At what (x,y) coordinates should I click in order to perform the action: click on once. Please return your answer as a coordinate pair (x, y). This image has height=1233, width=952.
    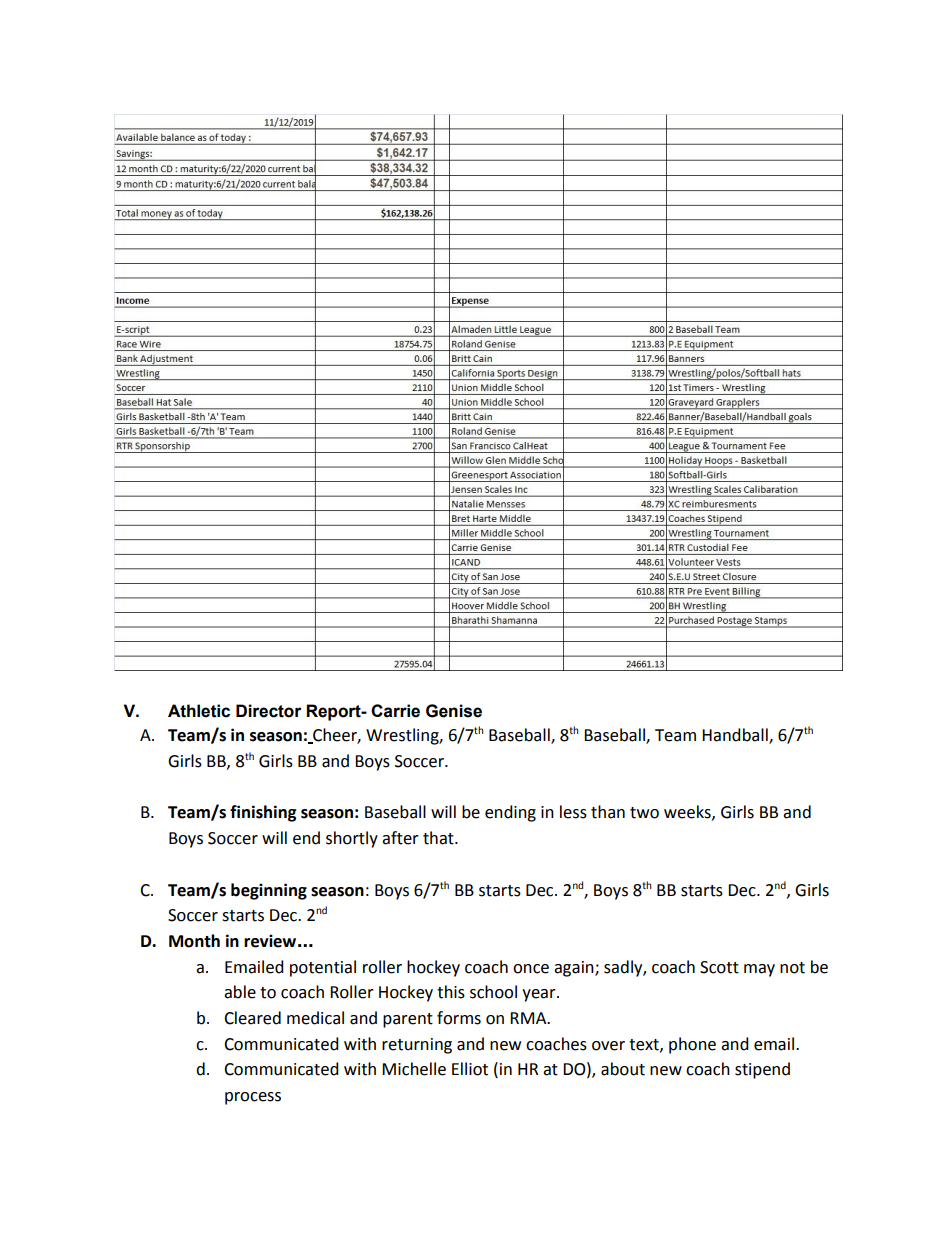
    Looking at the image, I should click on (531, 969).
